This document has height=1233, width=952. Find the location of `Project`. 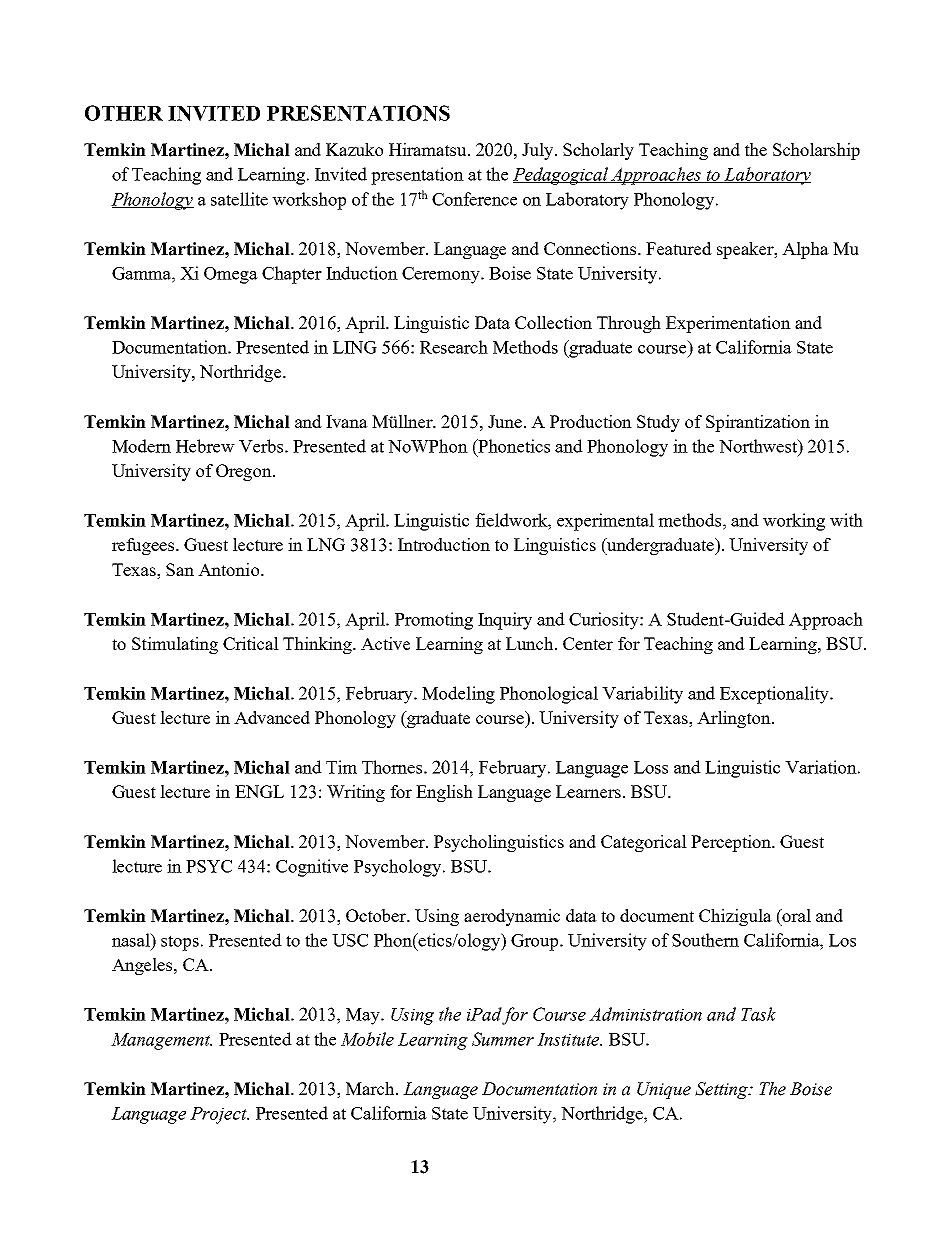

Project is located at coordinates (219, 1115).
